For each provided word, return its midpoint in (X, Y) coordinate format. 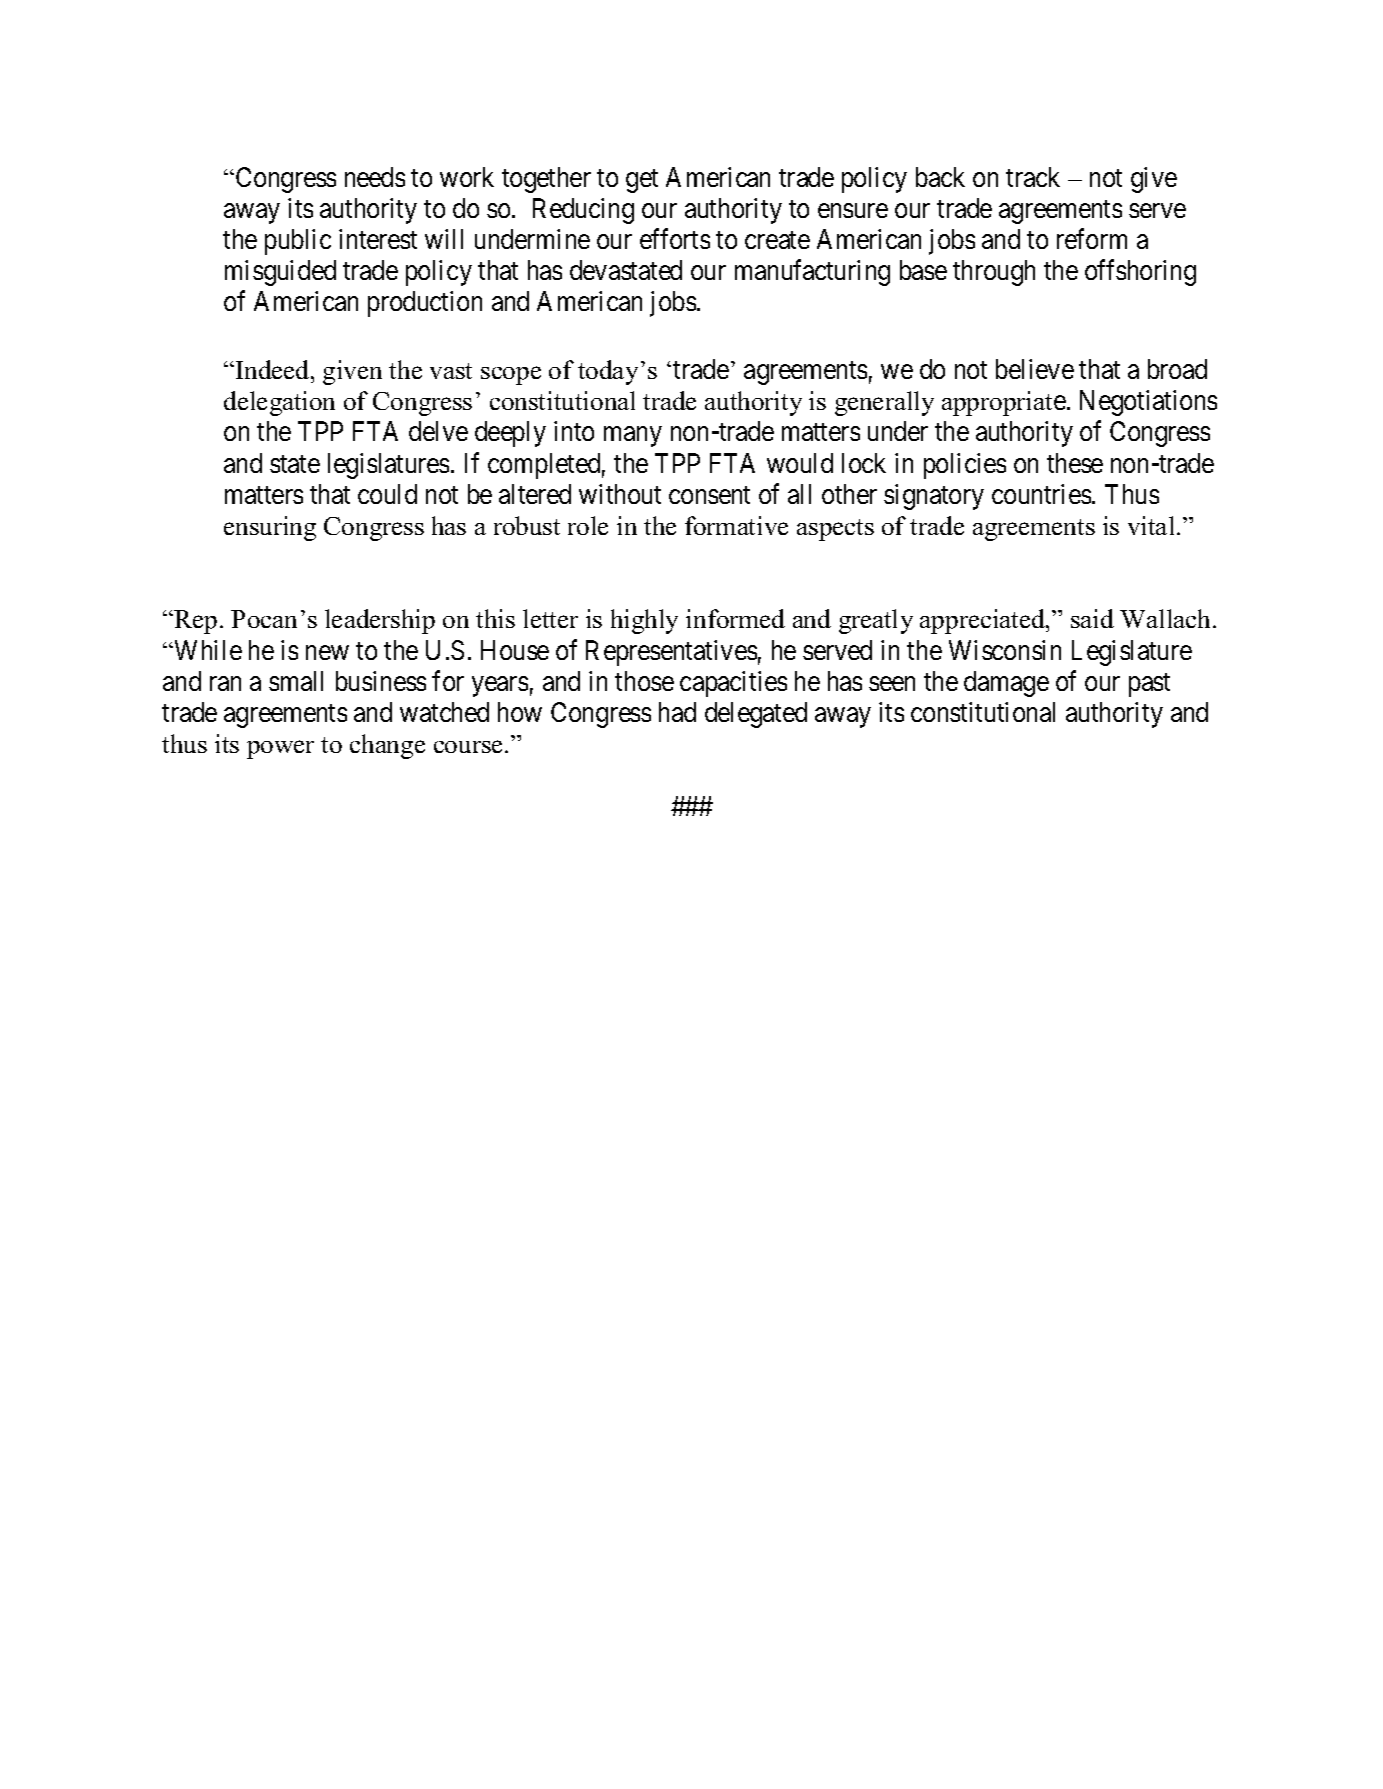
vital (1151, 525)
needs (375, 177)
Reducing (583, 211)
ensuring (270, 528)
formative (736, 525)
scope (511, 375)
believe (1035, 369)
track (1033, 177)
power (280, 749)
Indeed (274, 369)
